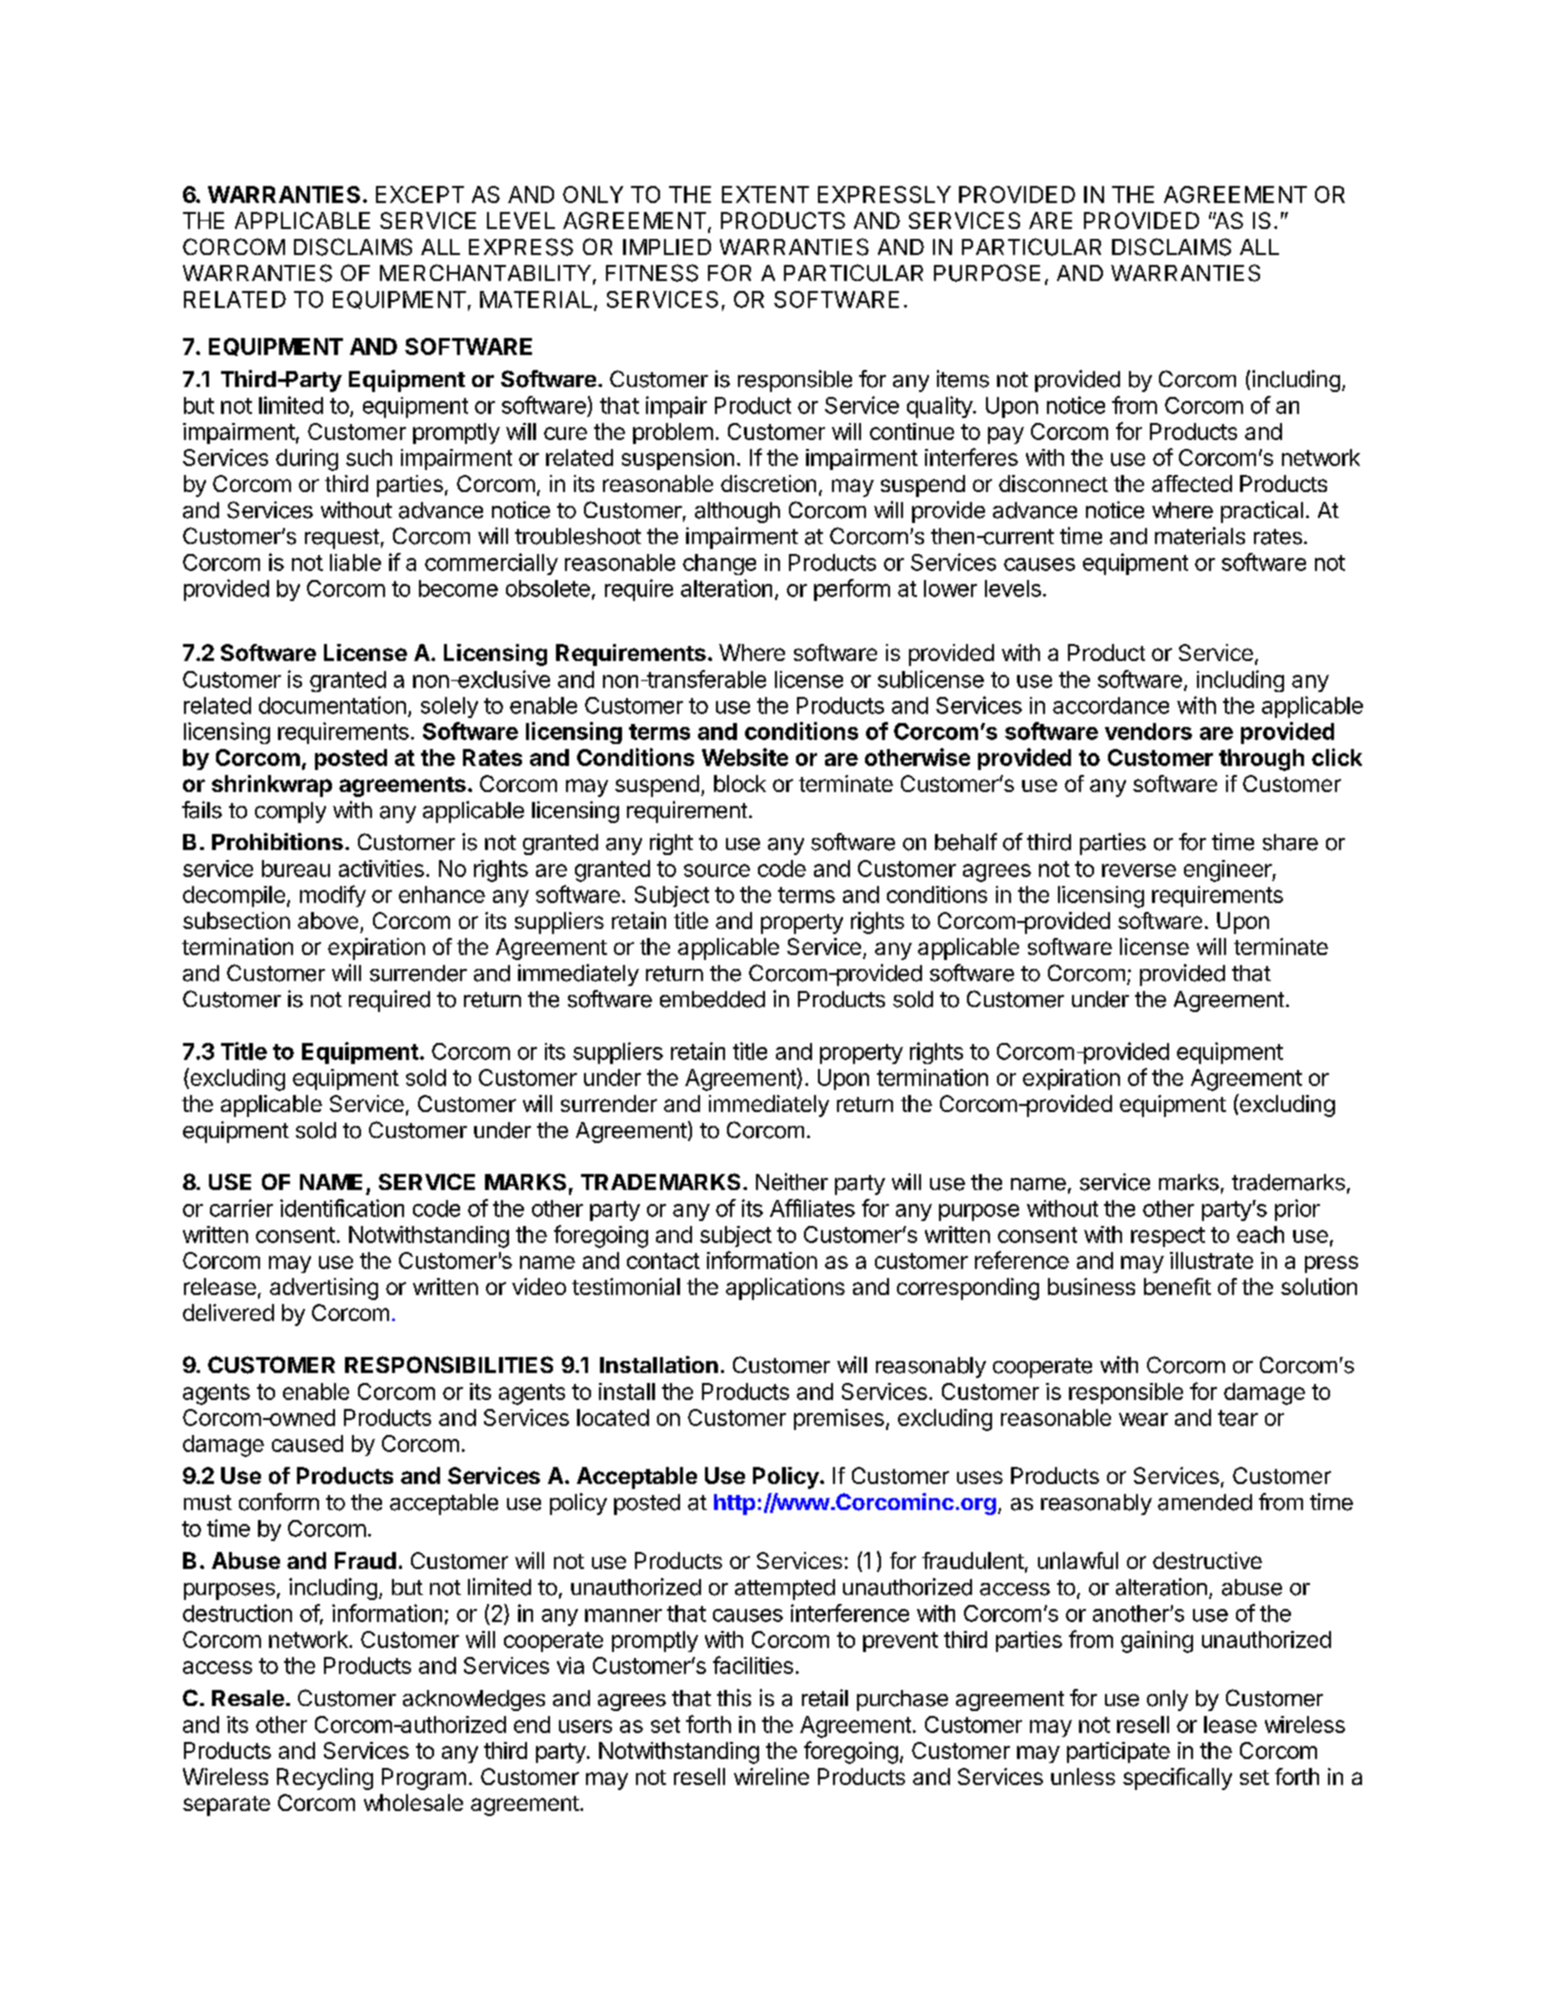  I want to click on EXTENT, so click(765, 194).
